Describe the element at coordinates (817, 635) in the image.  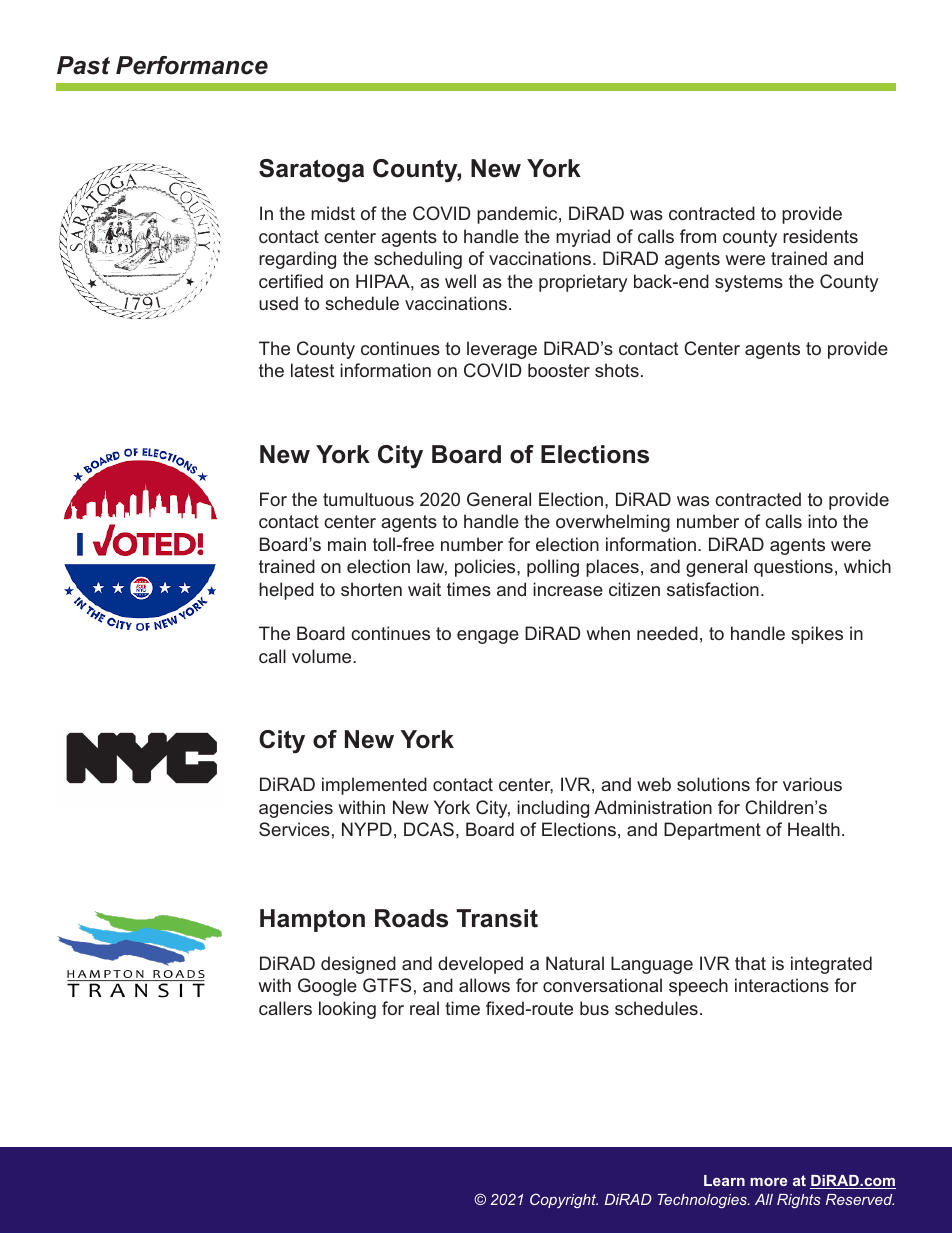
I see `spikes` at that location.
